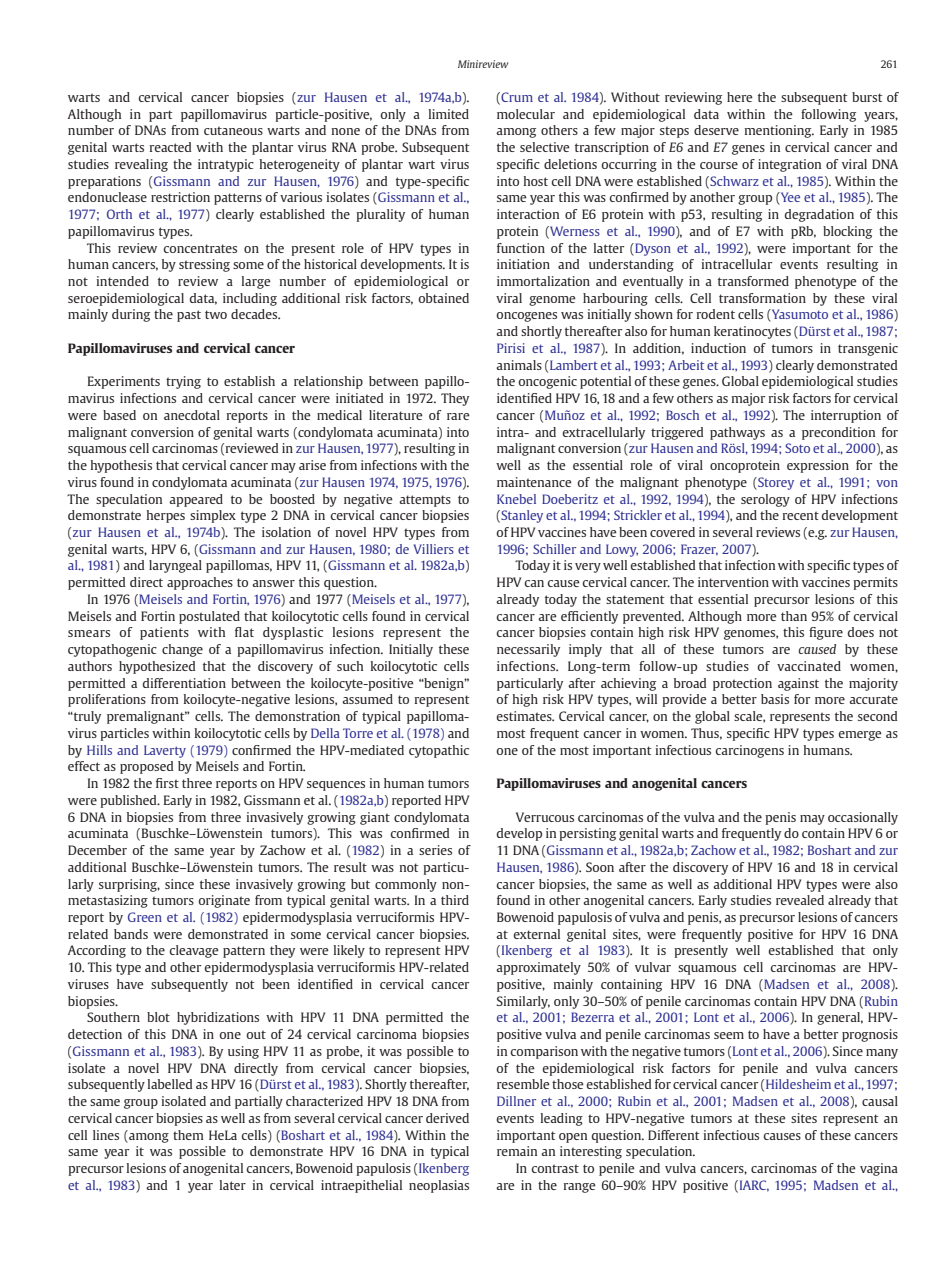 Image resolution: width=952 pixels, height=1270 pixels. Describe the element at coordinates (779, 131) in the screenshot. I see `mentioning` at that location.
